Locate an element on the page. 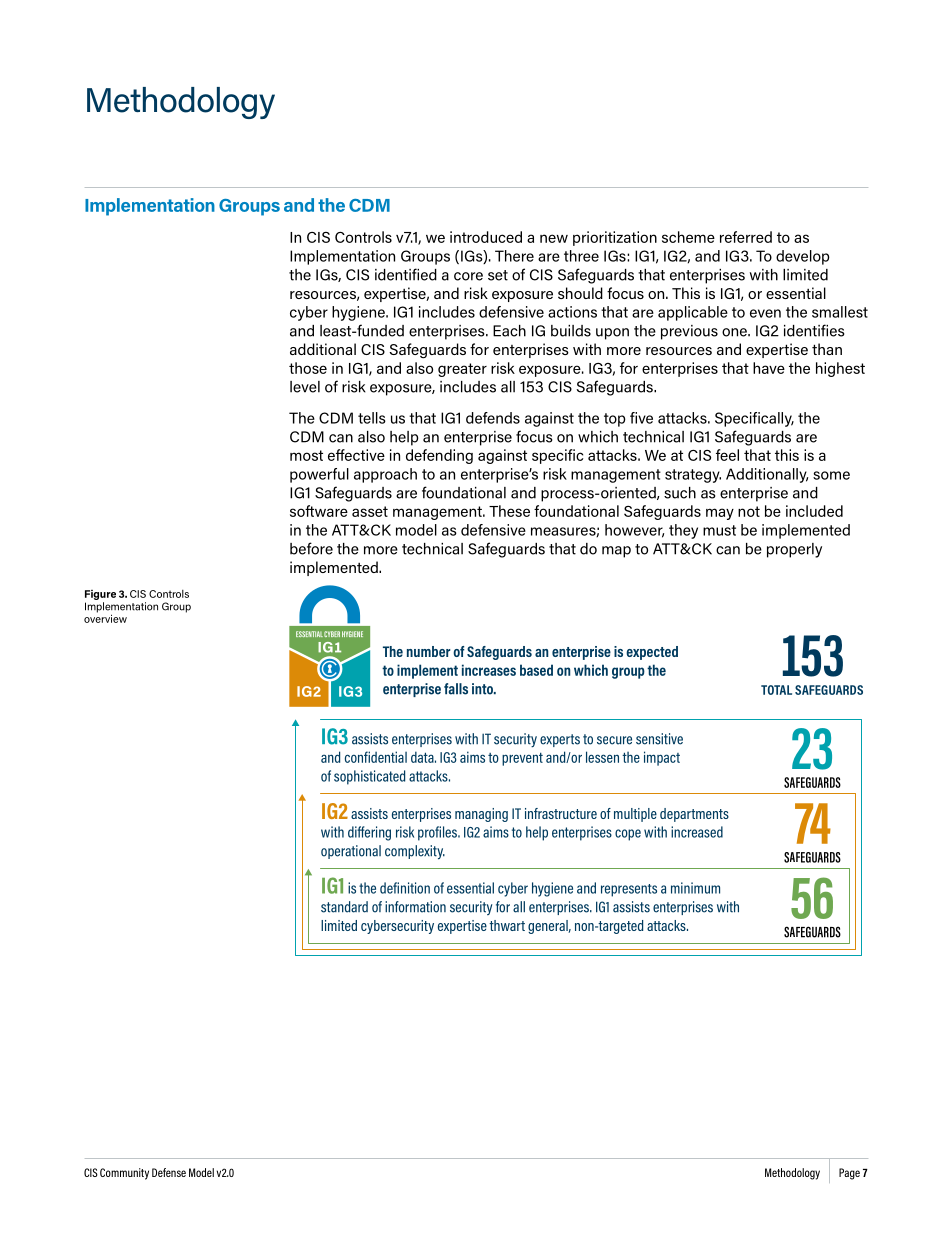  standard is located at coordinates (344, 907).
